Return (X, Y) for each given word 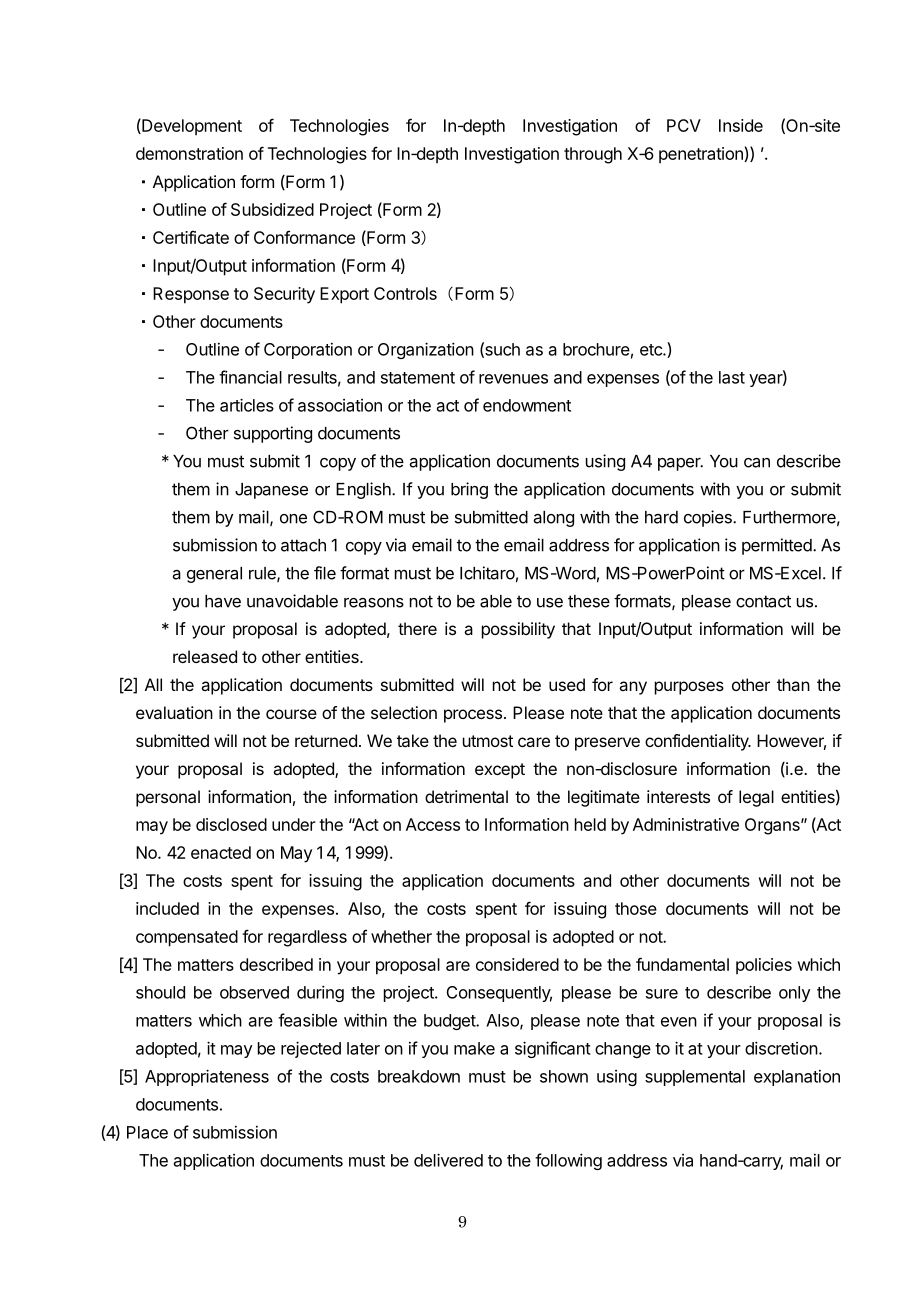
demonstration (189, 153)
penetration (702, 155)
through (593, 155)
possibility (518, 630)
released (205, 656)
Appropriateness (207, 1077)
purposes (689, 688)
